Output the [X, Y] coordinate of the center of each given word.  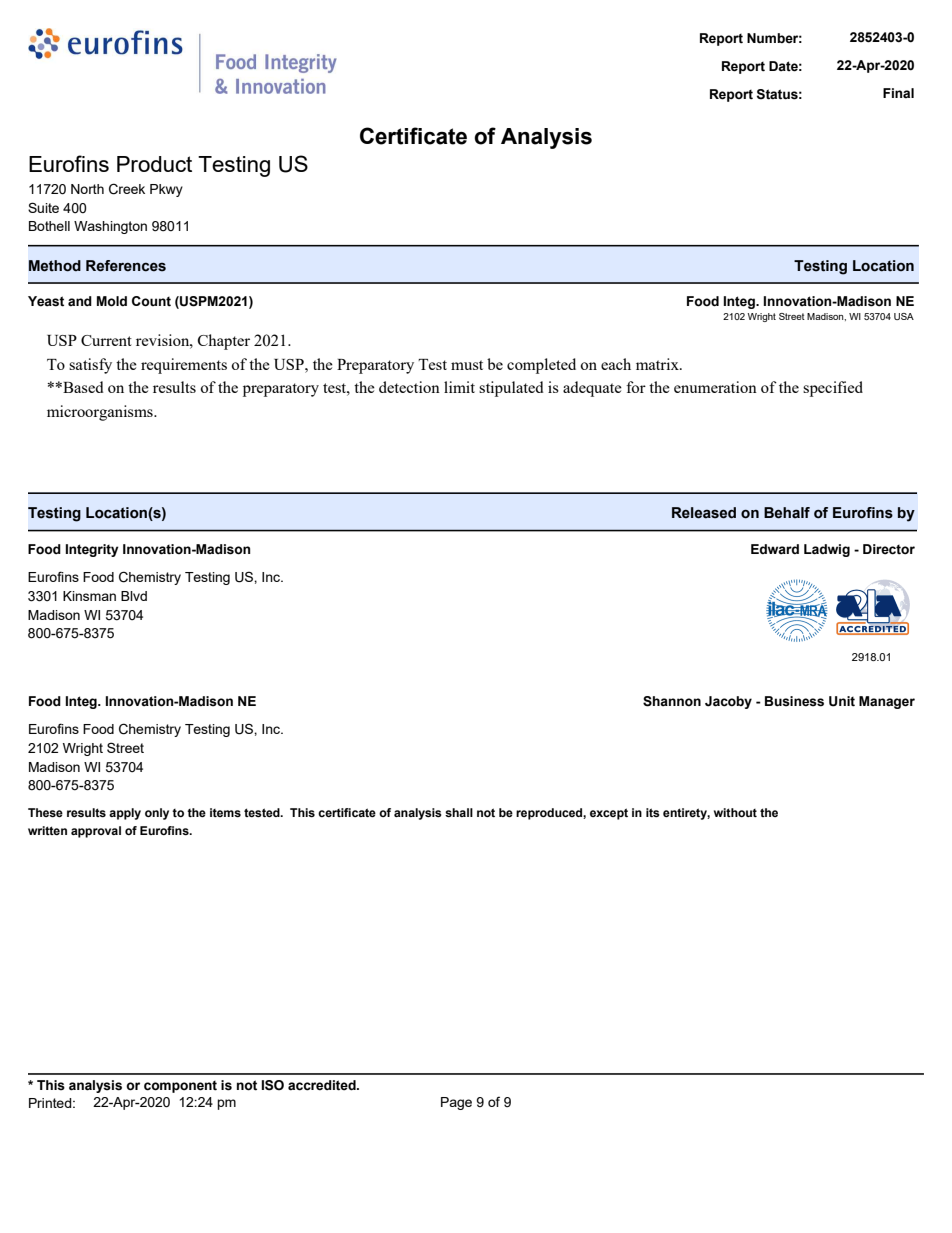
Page [456, 1103]
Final [898, 93]
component [180, 1087]
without [735, 812]
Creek [127, 189]
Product [154, 164]
